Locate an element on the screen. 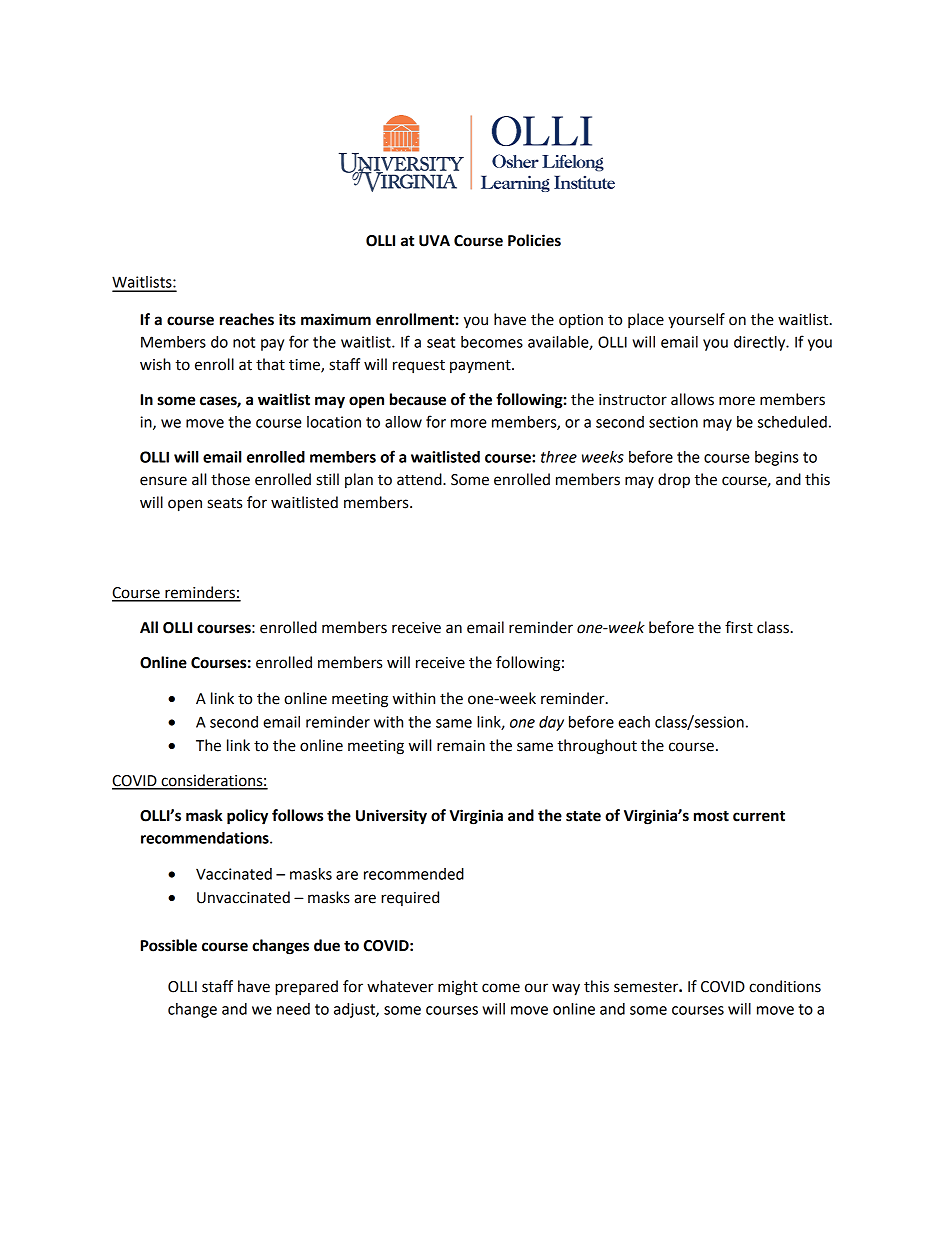  might is located at coordinates (458, 988).
